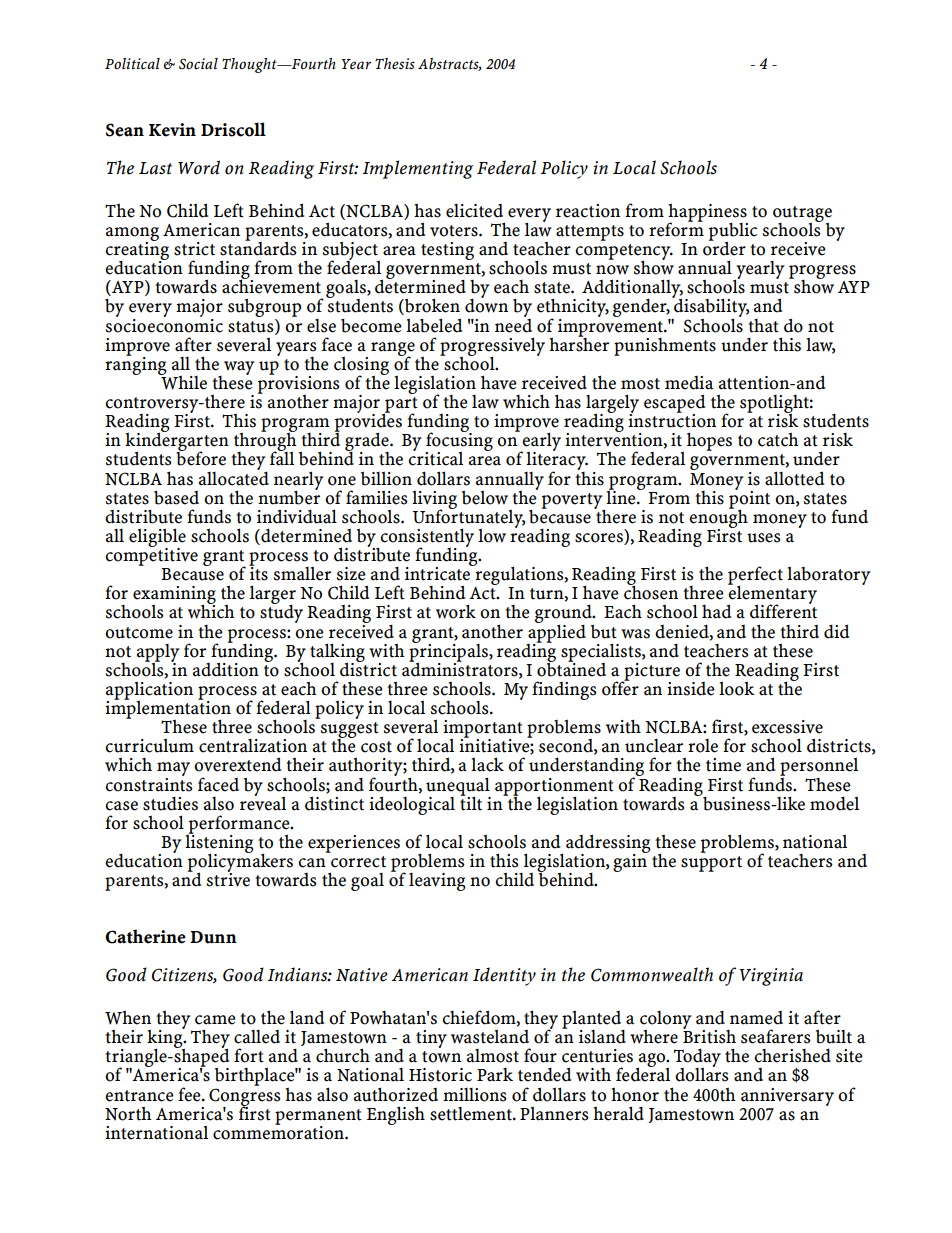  Describe the element at coordinates (190, 1094) in the screenshot. I see `fee` at that location.
